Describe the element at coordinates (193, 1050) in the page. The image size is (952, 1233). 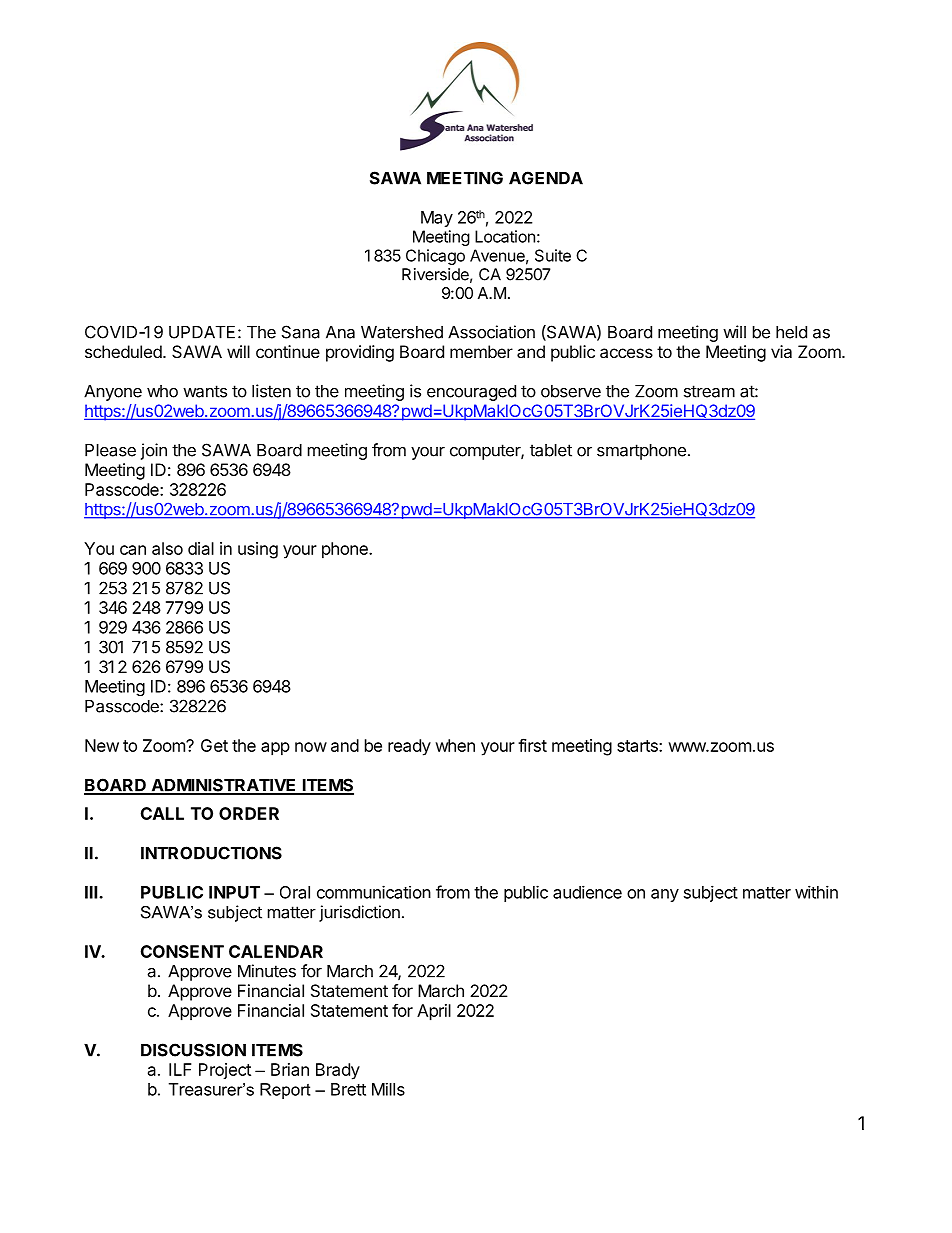
I see `DISCUSSION` at that location.
